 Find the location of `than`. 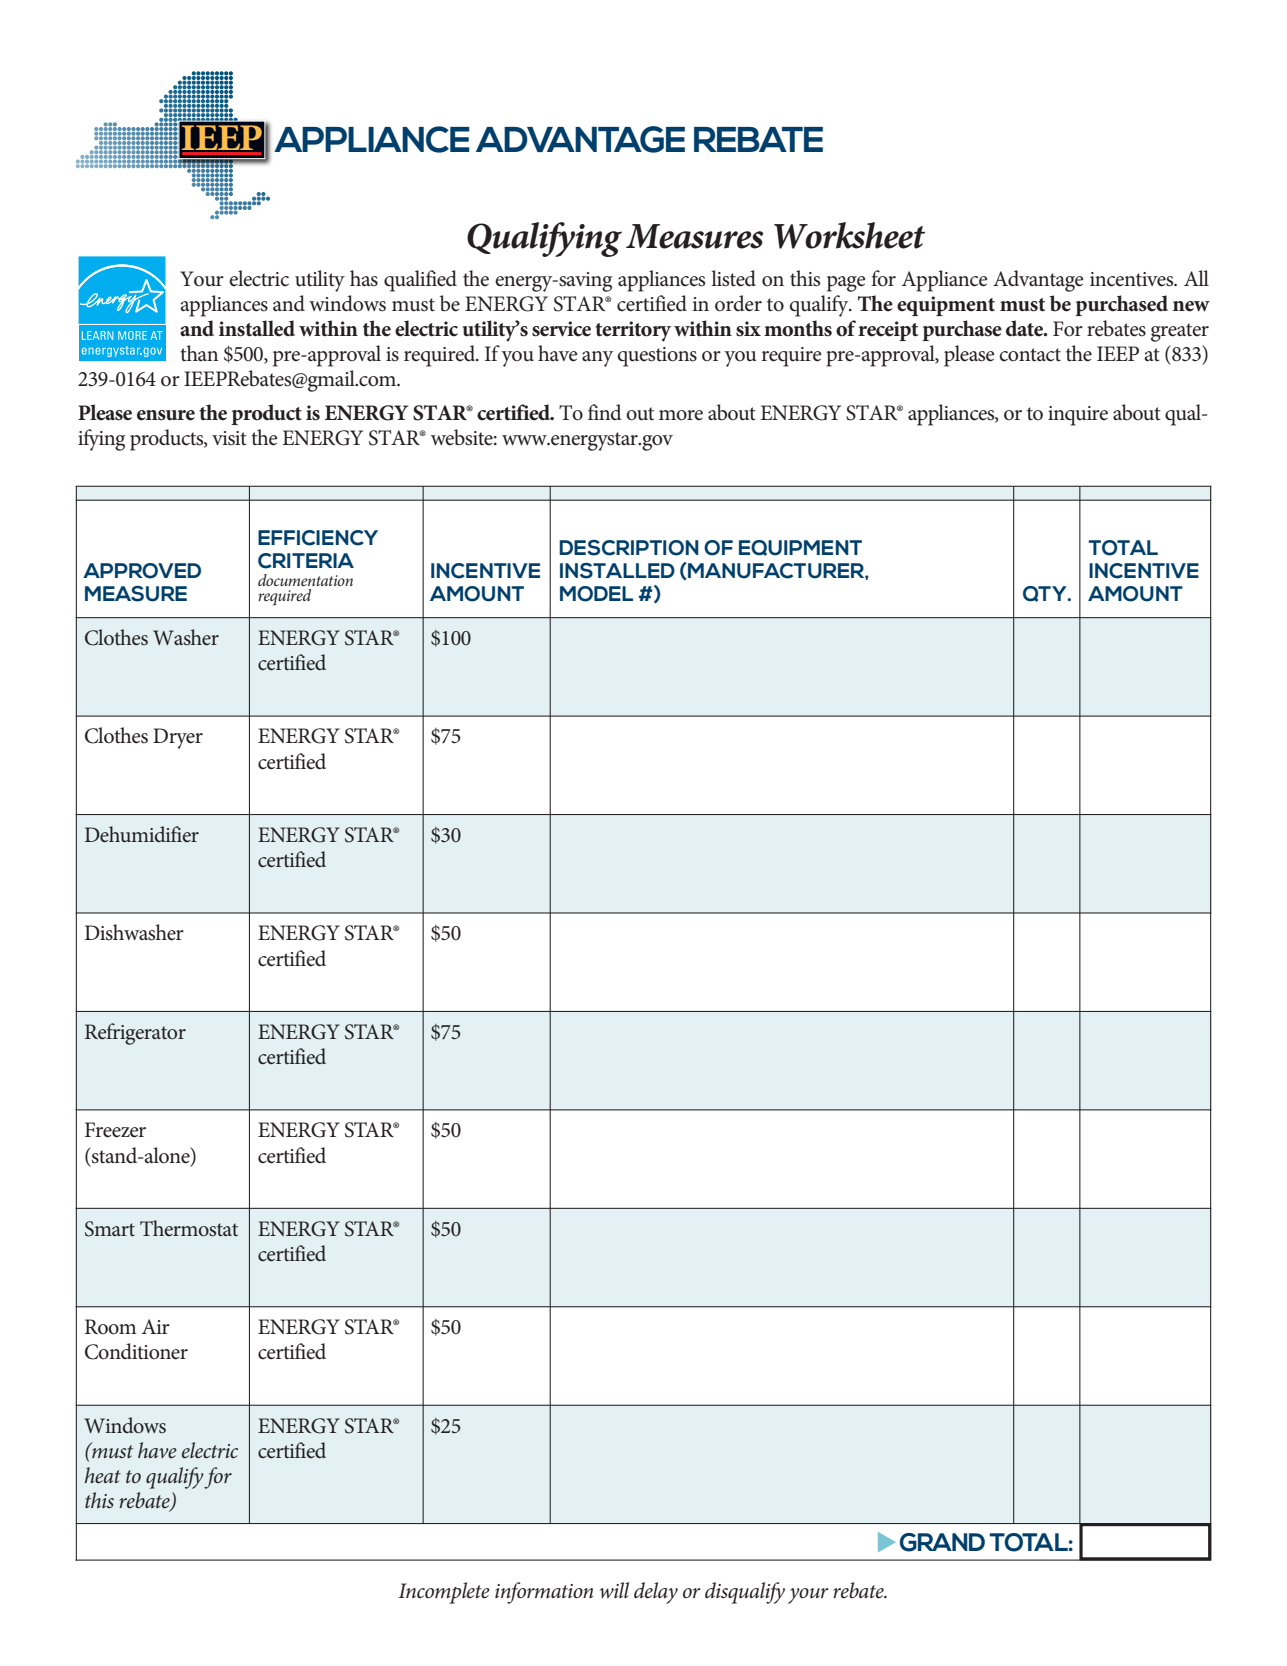

than is located at coordinates (199, 353).
